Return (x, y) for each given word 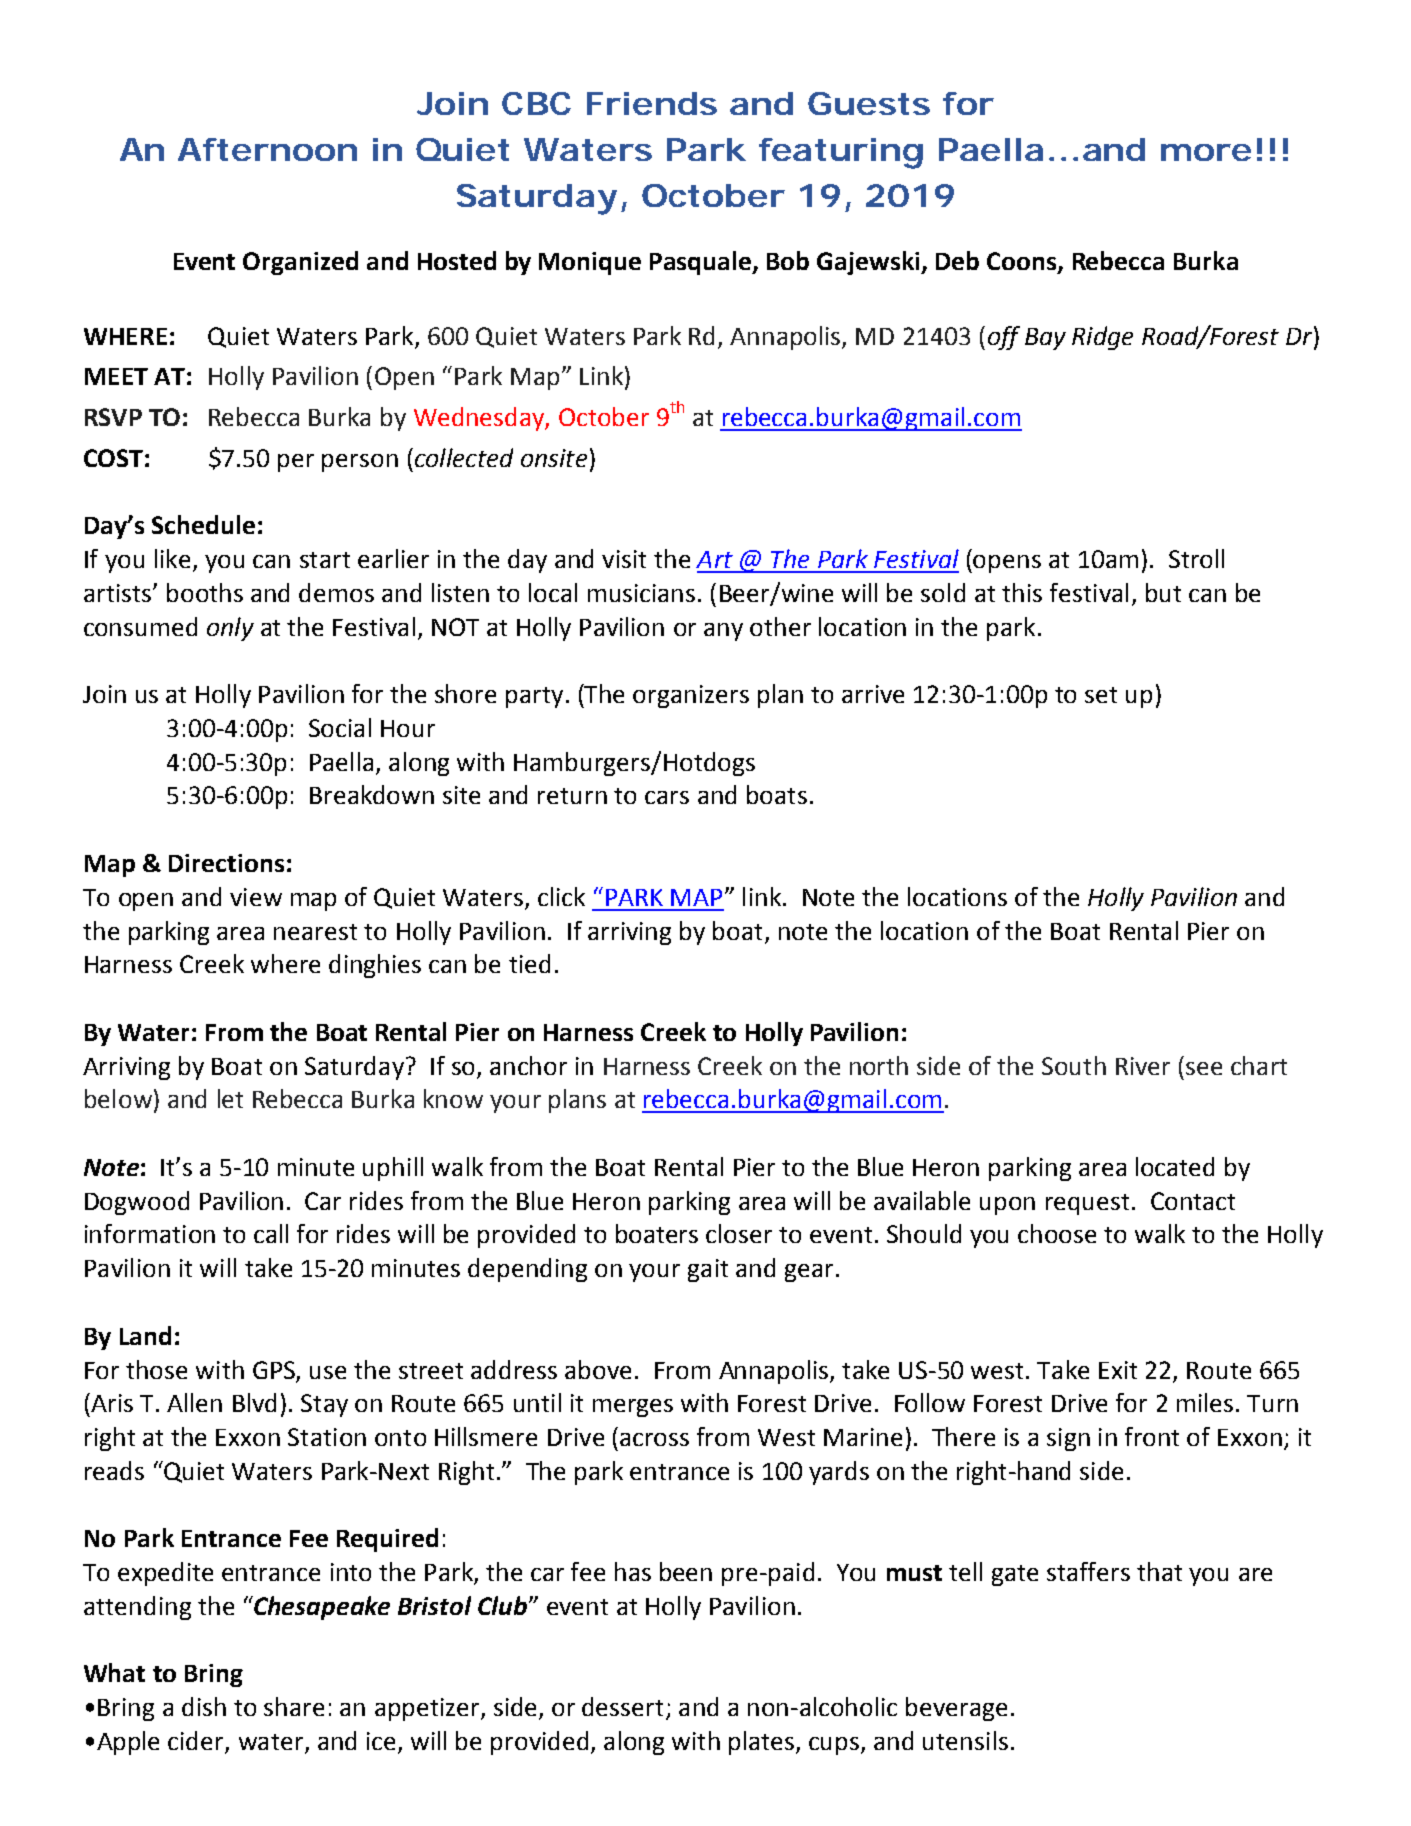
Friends (652, 103)
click (561, 896)
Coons (1023, 262)
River (1143, 1066)
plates (763, 1743)
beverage (956, 1709)
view (256, 897)
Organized (300, 263)
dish (204, 1706)
